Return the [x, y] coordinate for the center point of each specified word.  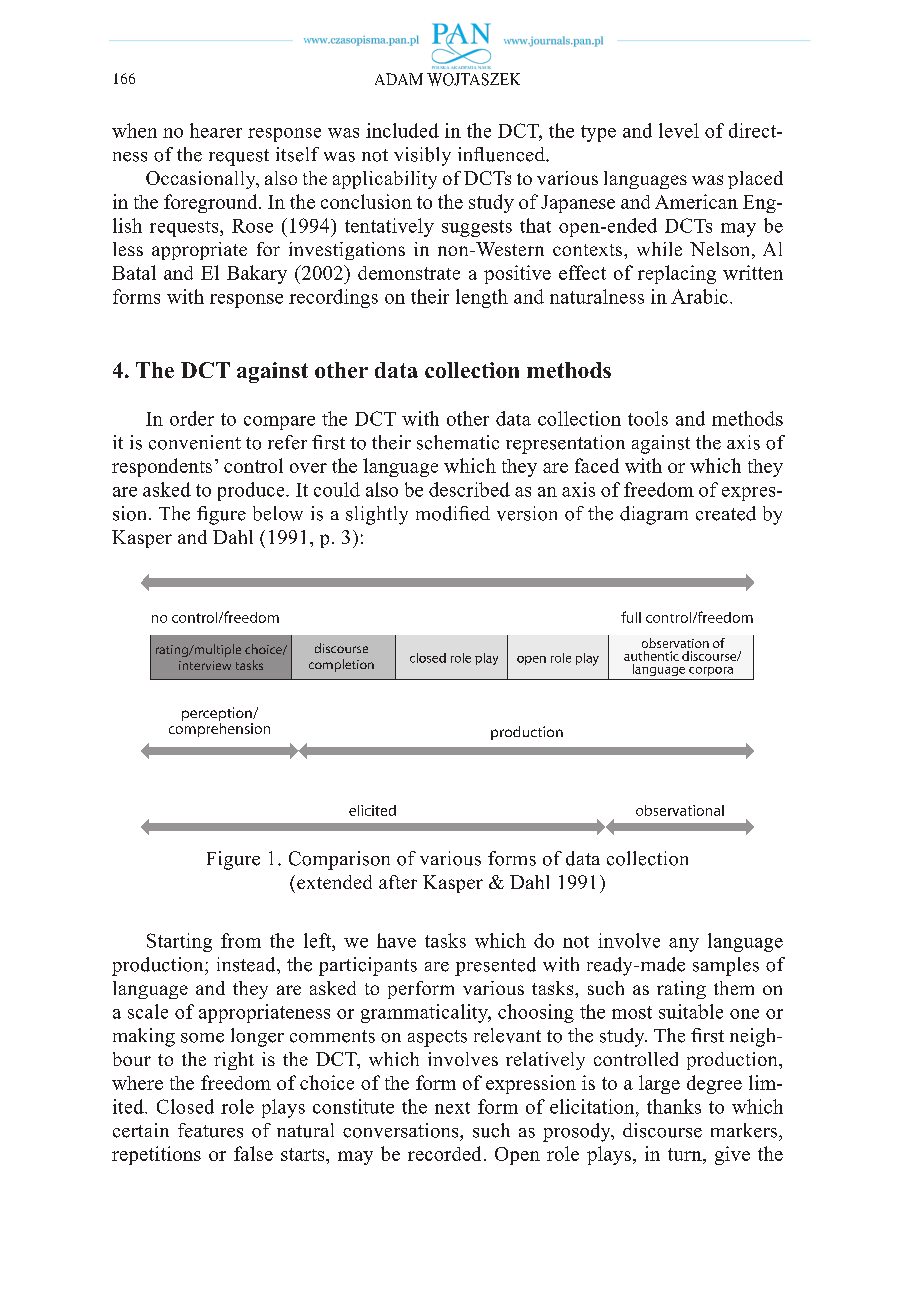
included [402, 130]
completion [341, 665]
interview [205, 665]
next [452, 1108]
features [210, 1130]
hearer [216, 130]
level [679, 130]
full [631, 617]
